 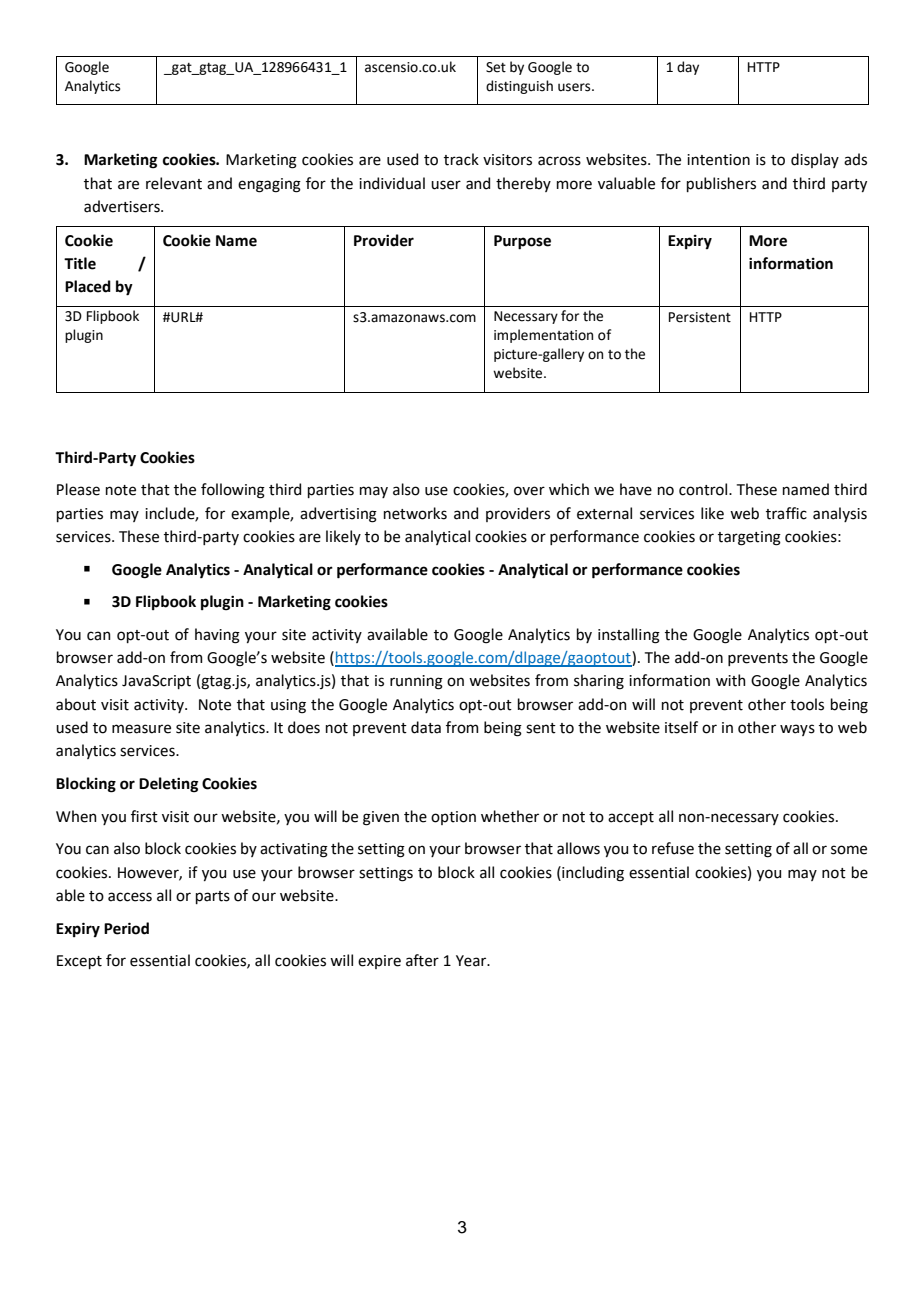 I want to click on traffic, so click(x=786, y=513).
